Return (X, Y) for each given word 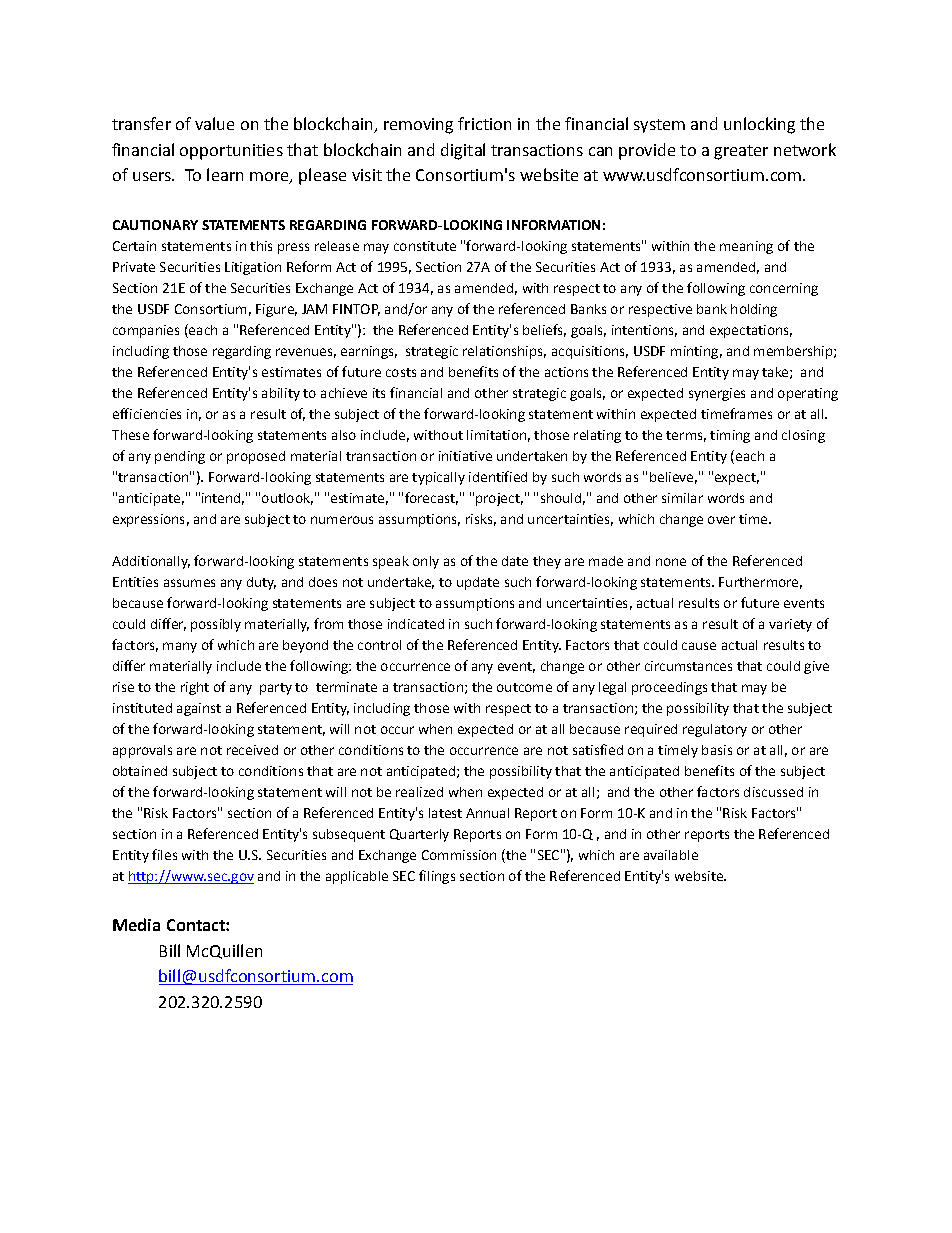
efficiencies (147, 413)
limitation (496, 435)
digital (463, 151)
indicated (416, 624)
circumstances (688, 666)
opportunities (231, 152)
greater (741, 152)
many (180, 647)
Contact (197, 925)
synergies (717, 394)
